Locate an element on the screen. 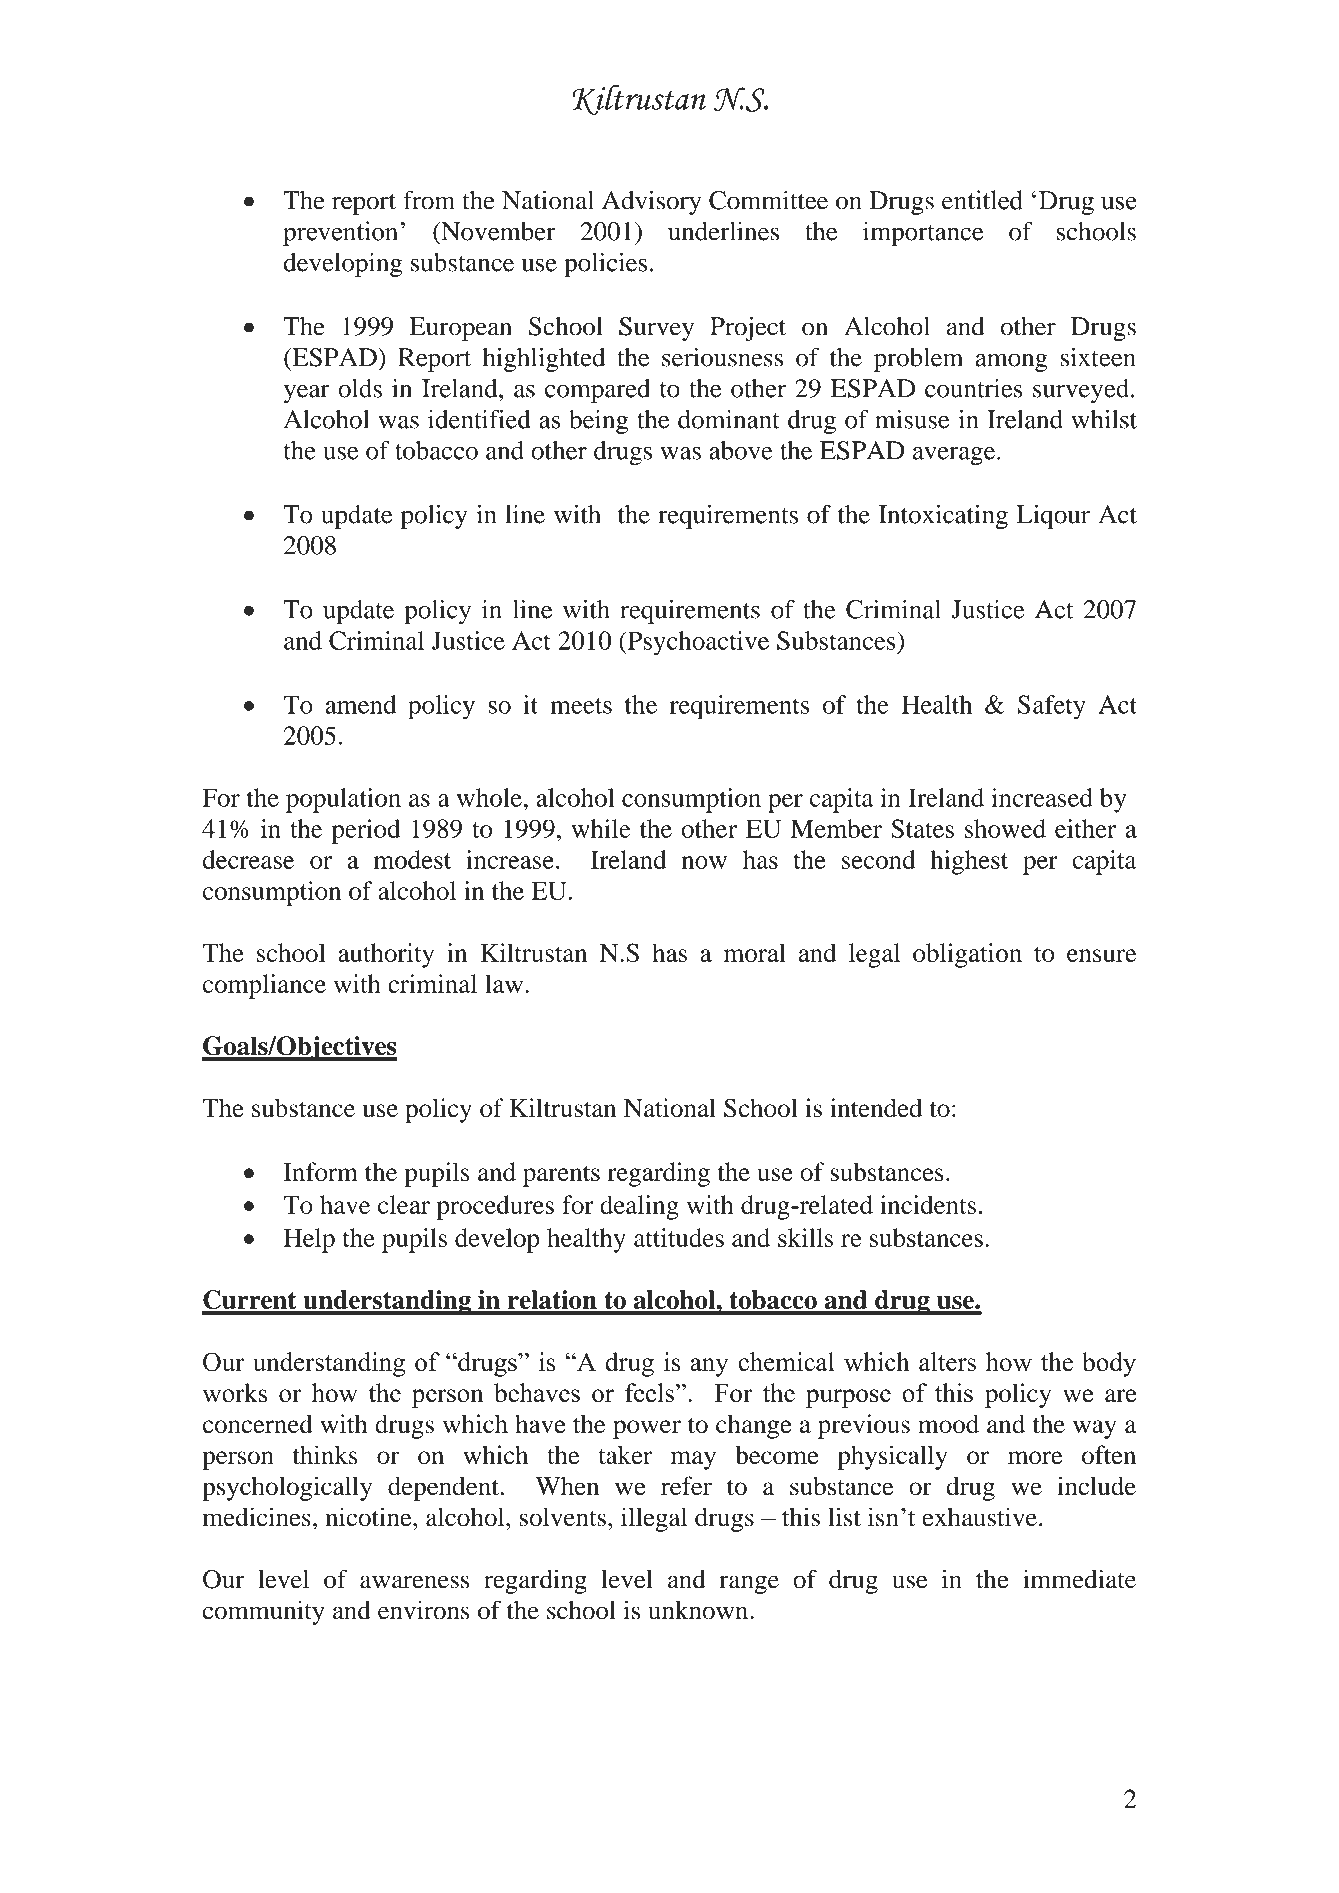 Image resolution: width=1339 pixels, height=1893 pixels. authority is located at coordinates (386, 955).
